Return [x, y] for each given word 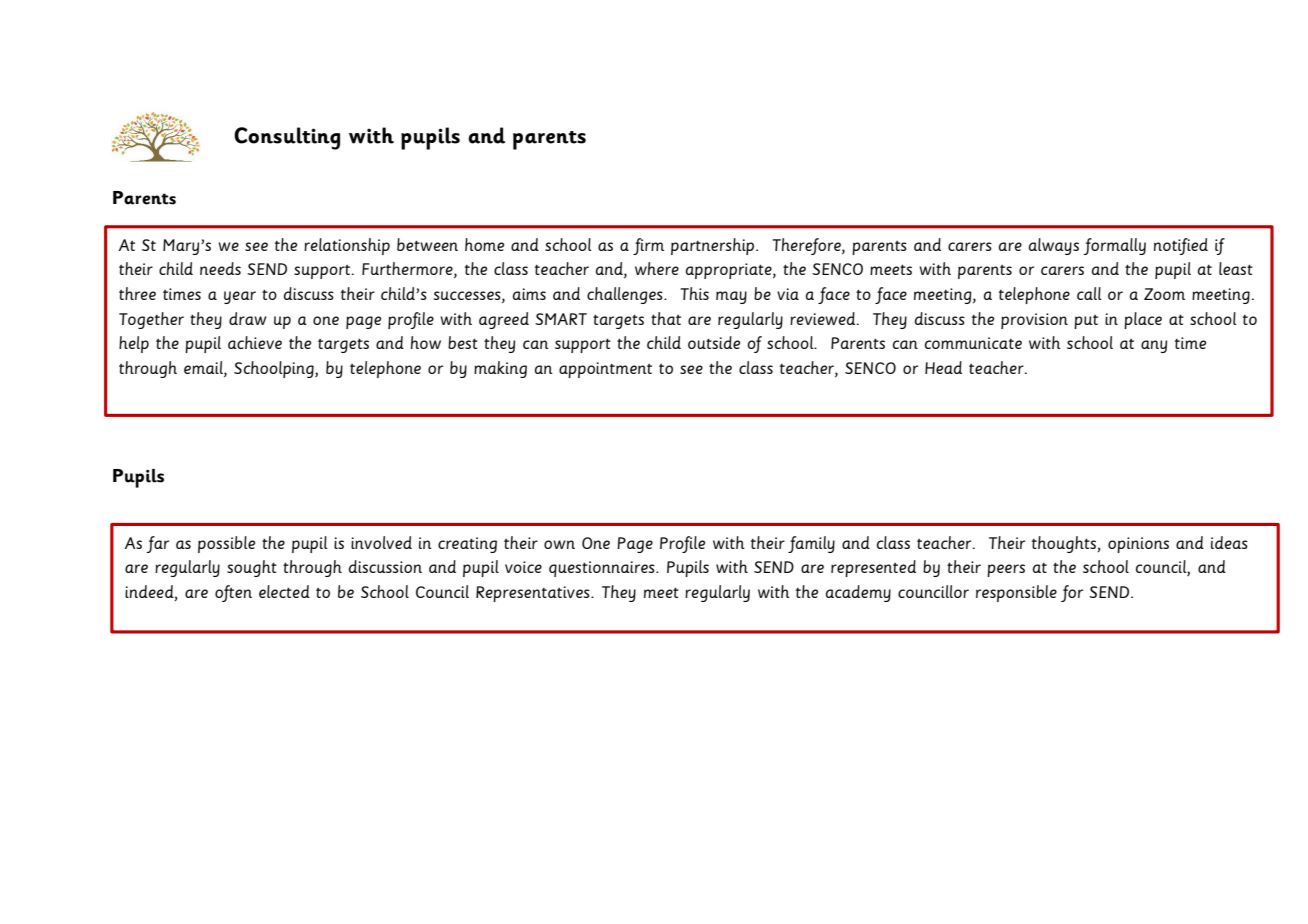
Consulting [287, 138]
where [657, 268]
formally [1114, 246]
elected [284, 591]
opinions [1138, 545]
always [1054, 246]
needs [220, 268]
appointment [605, 370]
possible [226, 544]
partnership [714, 246]
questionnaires [603, 569]
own [559, 544]
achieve [255, 342]
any [1154, 346]
